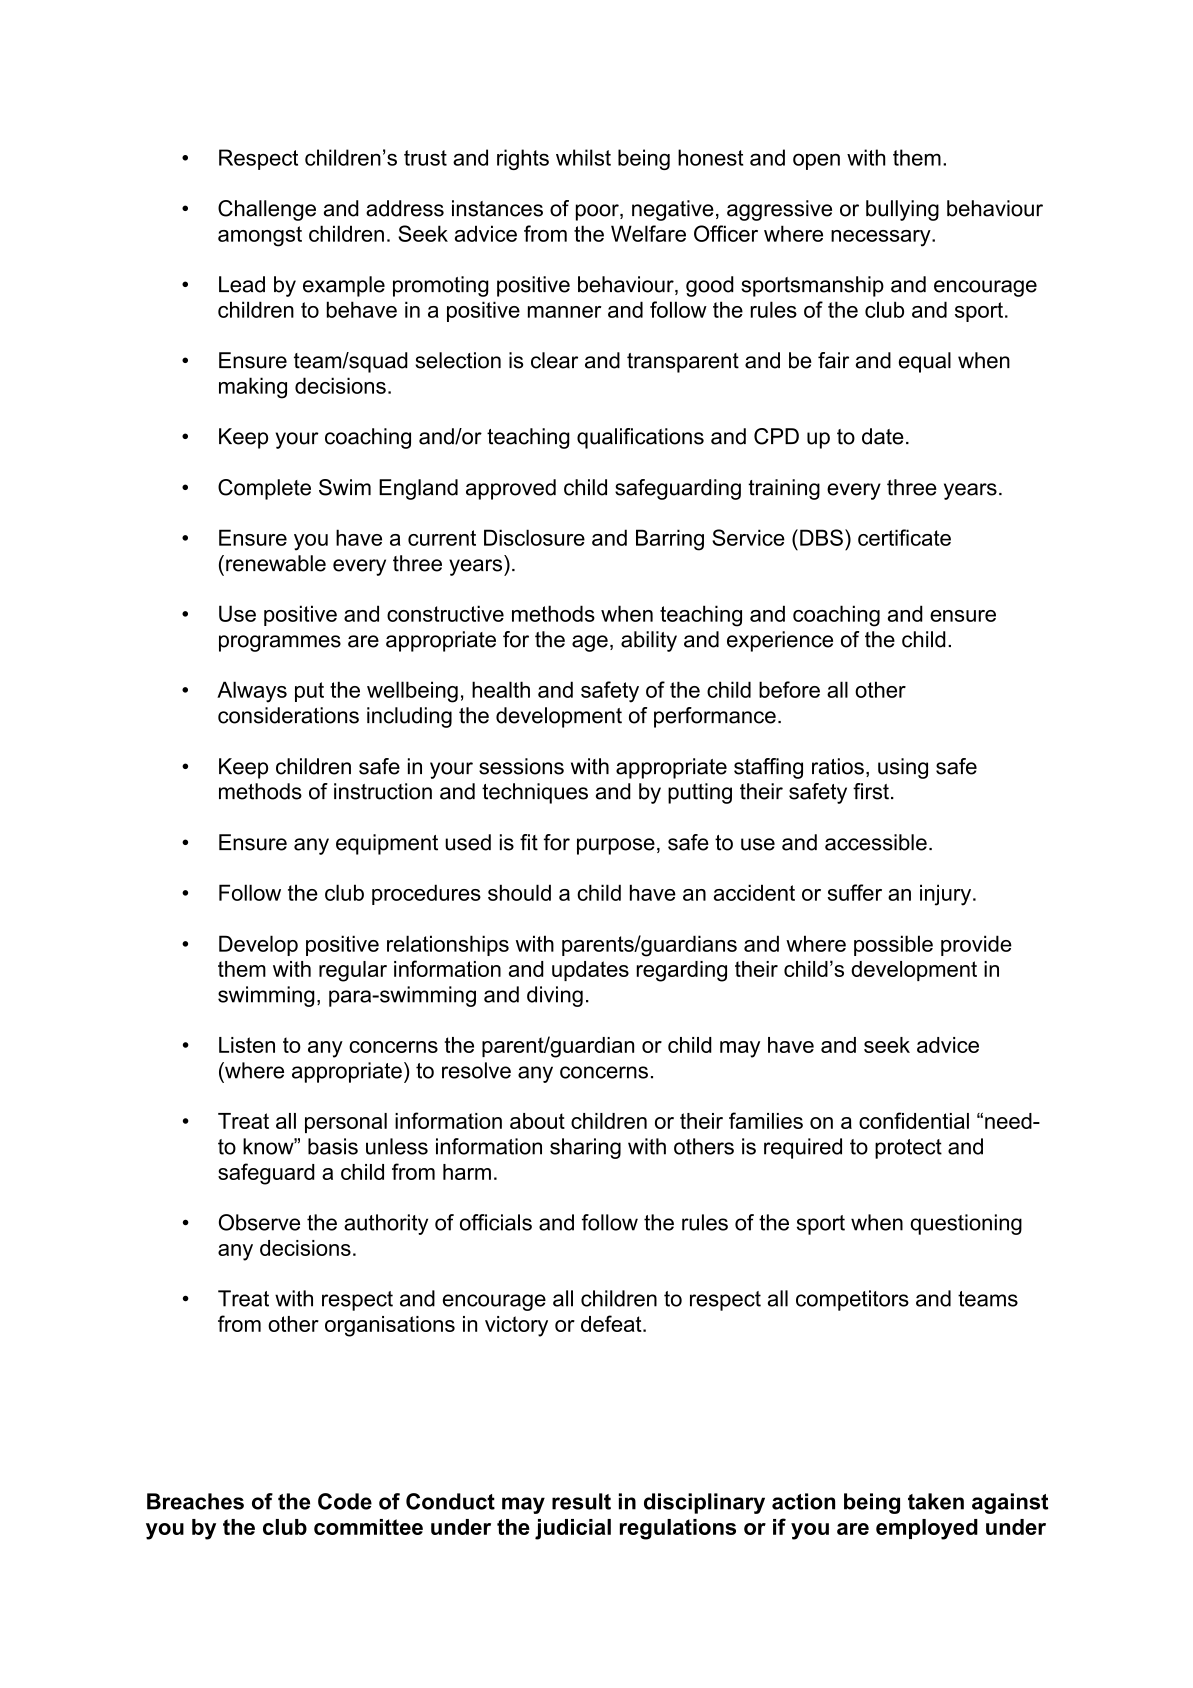 The height and width of the screenshot is (1688, 1193). Describe the element at coordinates (333, 1146) in the screenshot. I see `basis` at that location.
